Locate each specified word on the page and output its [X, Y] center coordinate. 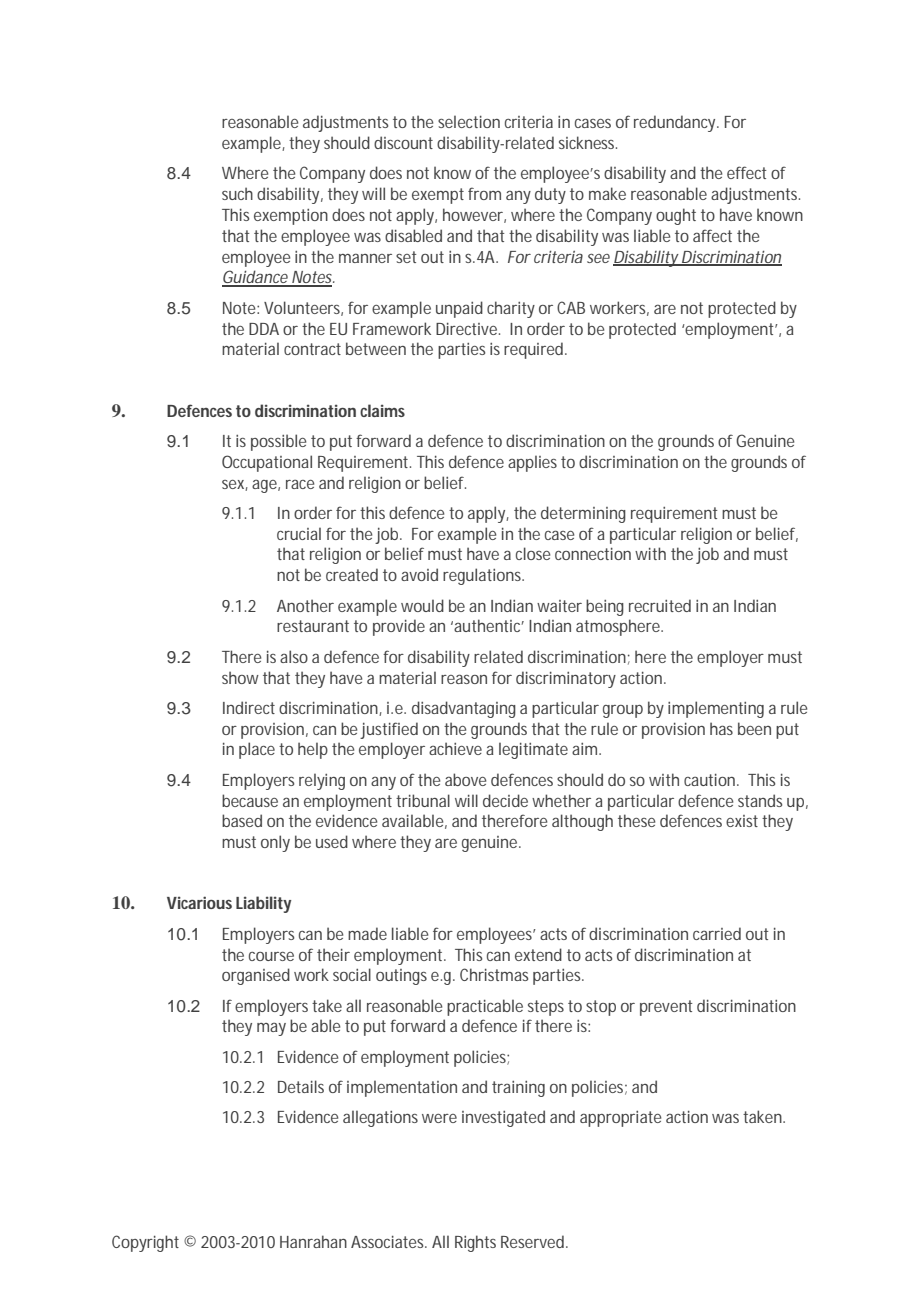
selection [469, 121]
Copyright [145, 1243]
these [636, 820]
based [242, 820]
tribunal [423, 800]
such [237, 193]
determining [583, 514]
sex [235, 485]
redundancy [676, 123]
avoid [419, 574]
